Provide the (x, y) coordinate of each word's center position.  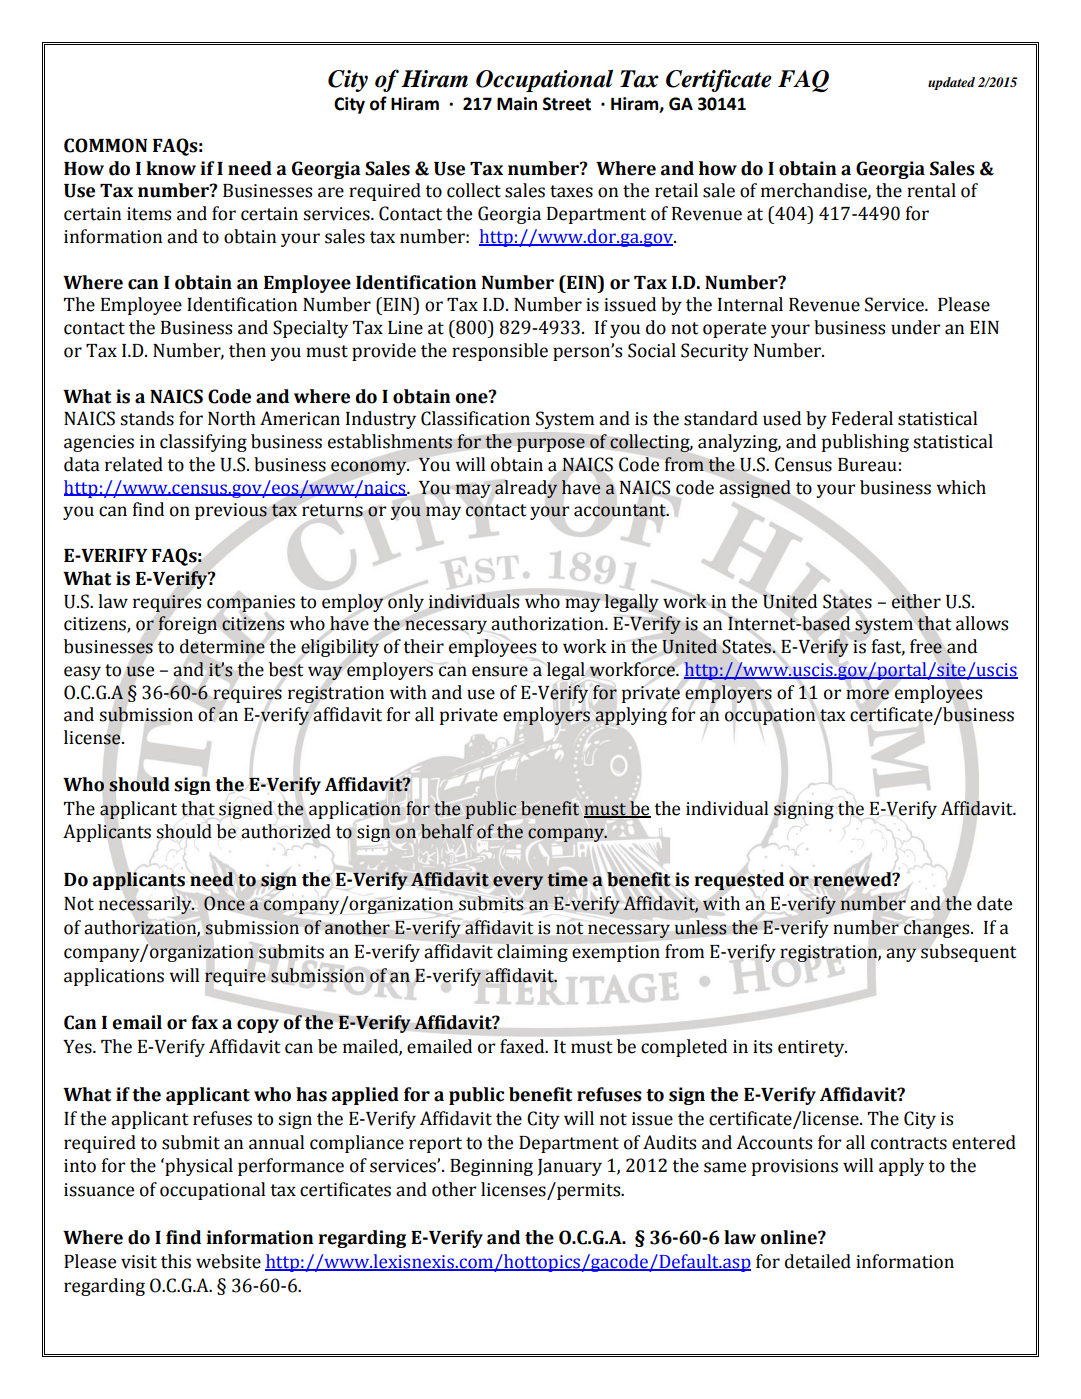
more (867, 694)
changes (938, 929)
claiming (532, 953)
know (171, 168)
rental (931, 190)
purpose (551, 445)
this (176, 1261)
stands (147, 418)
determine (222, 646)
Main (517, 104)
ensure (500, 671)
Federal (862, 418)
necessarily (146, 905)
